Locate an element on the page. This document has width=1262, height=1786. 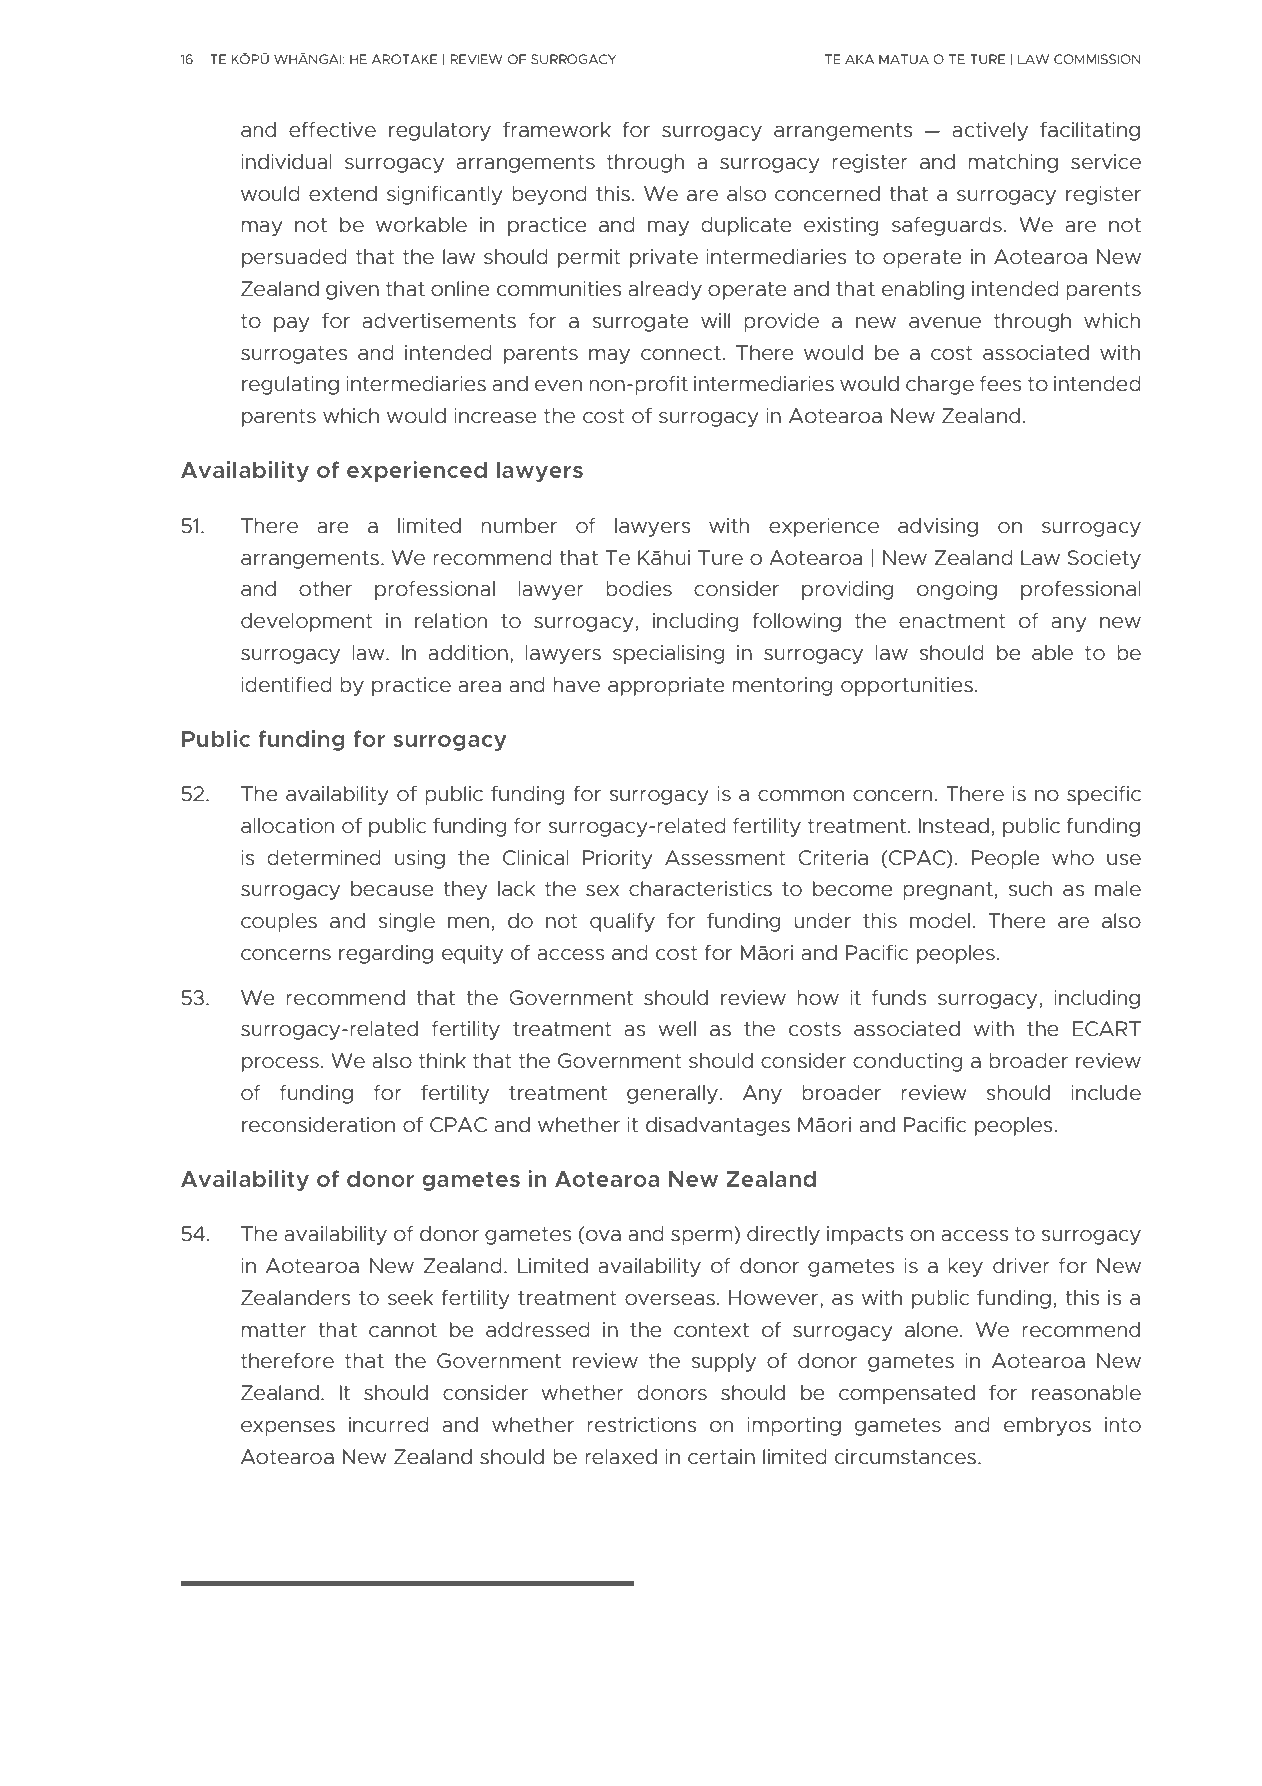
fees is located at coordinates (1000, 384).
